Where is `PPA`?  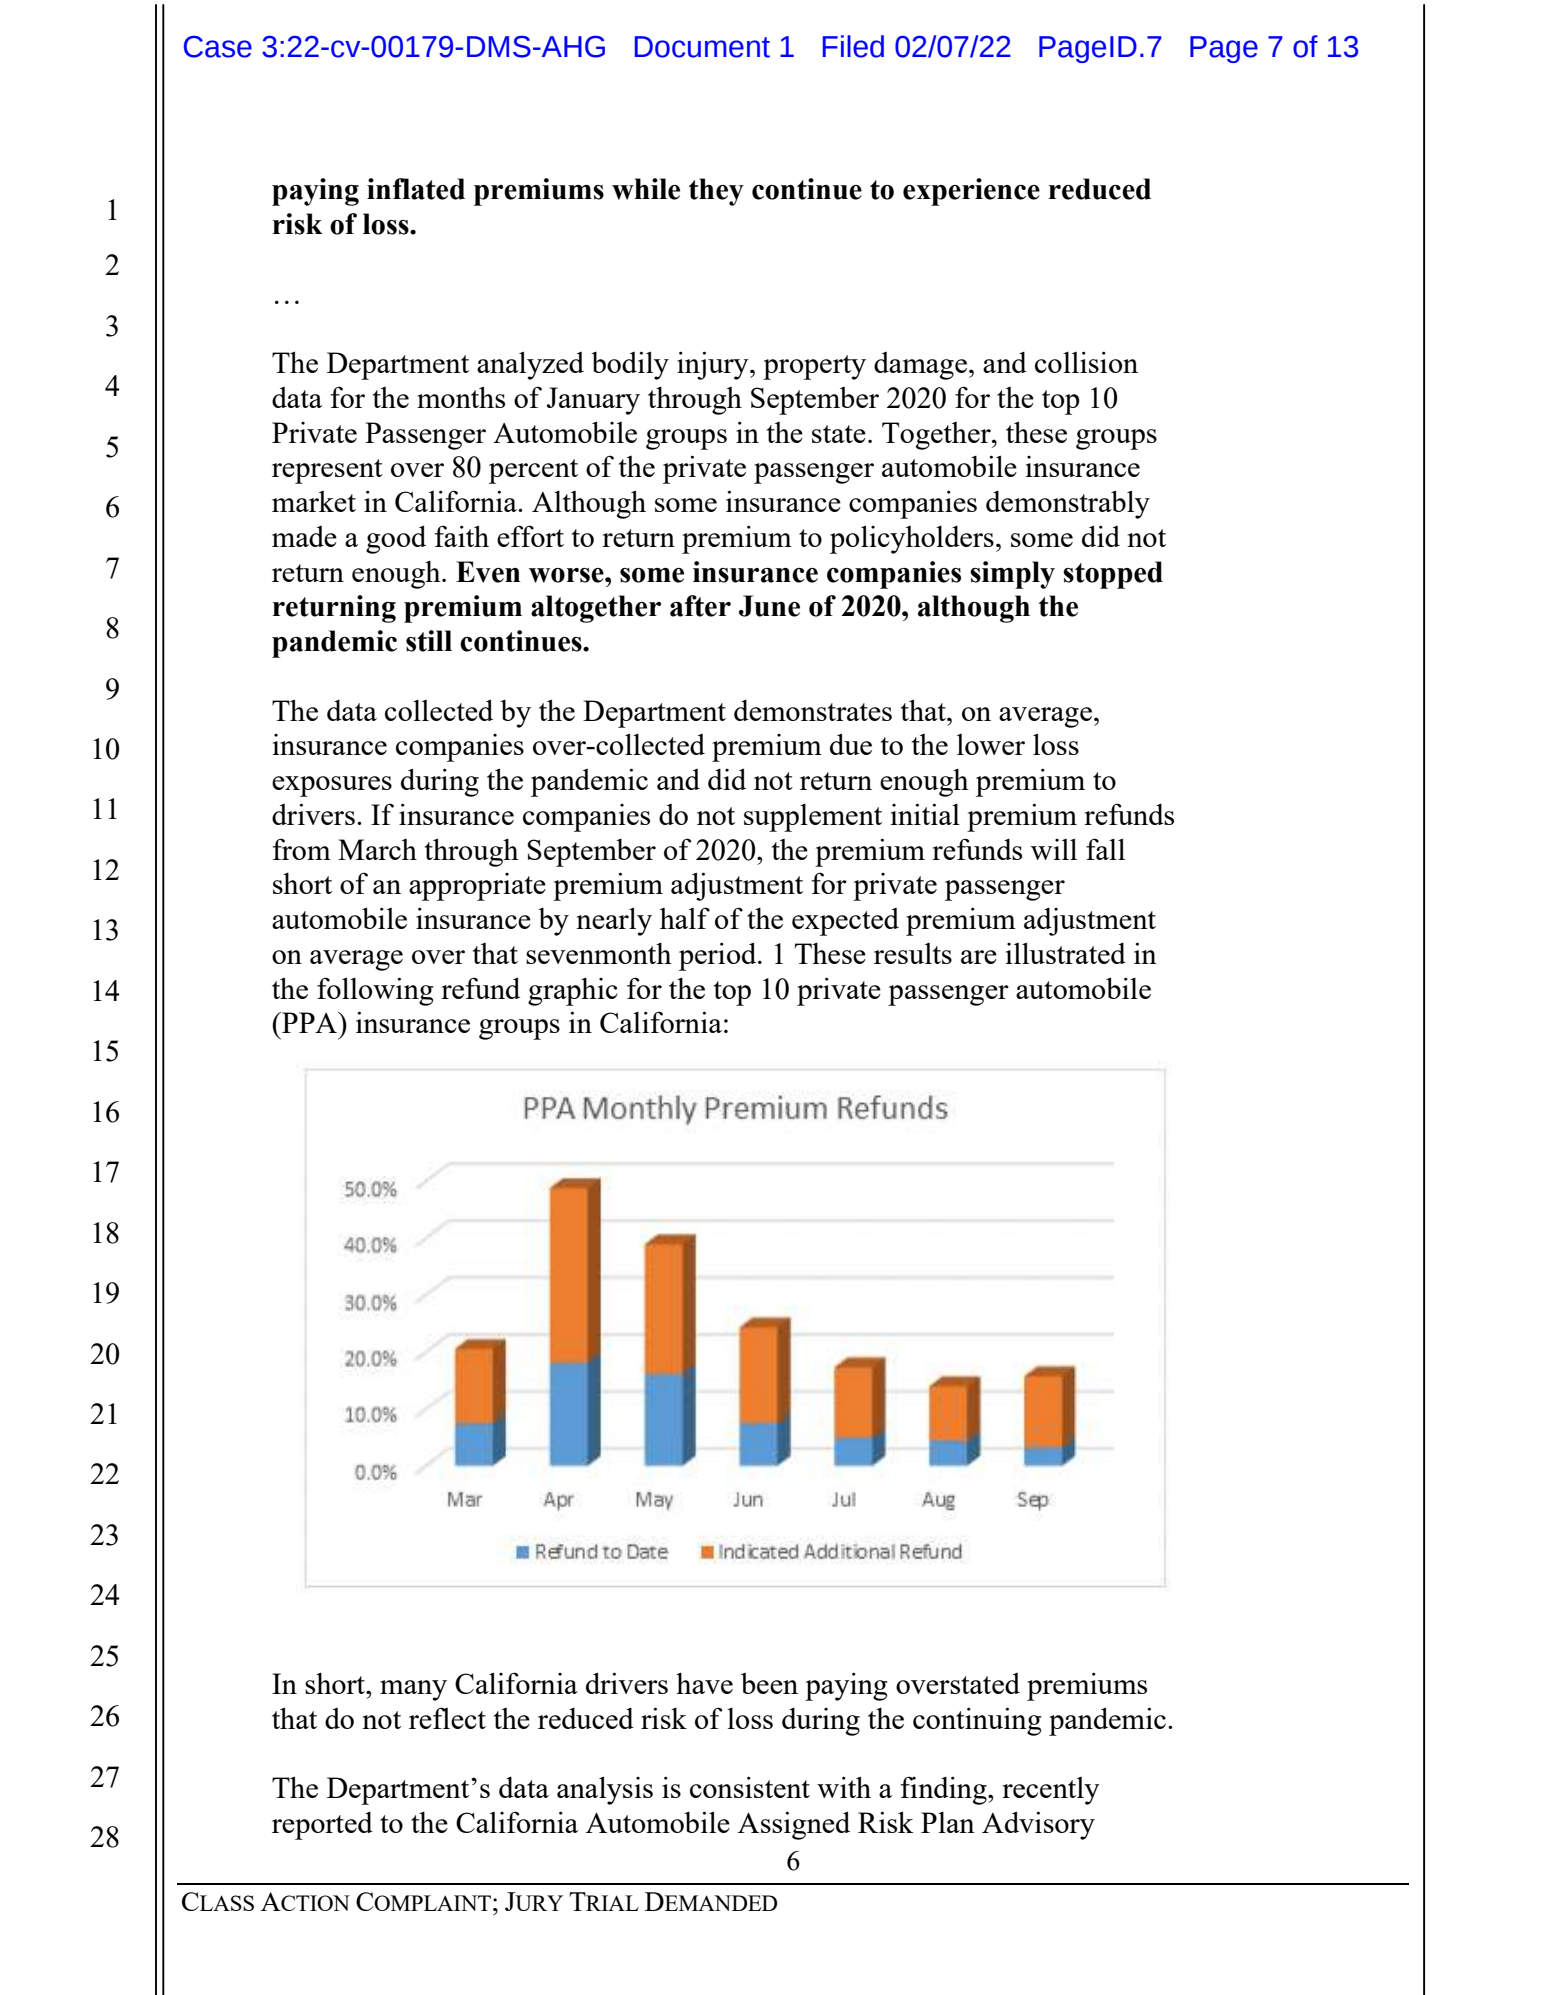 PPA is located at coordinates (310, 1022).
